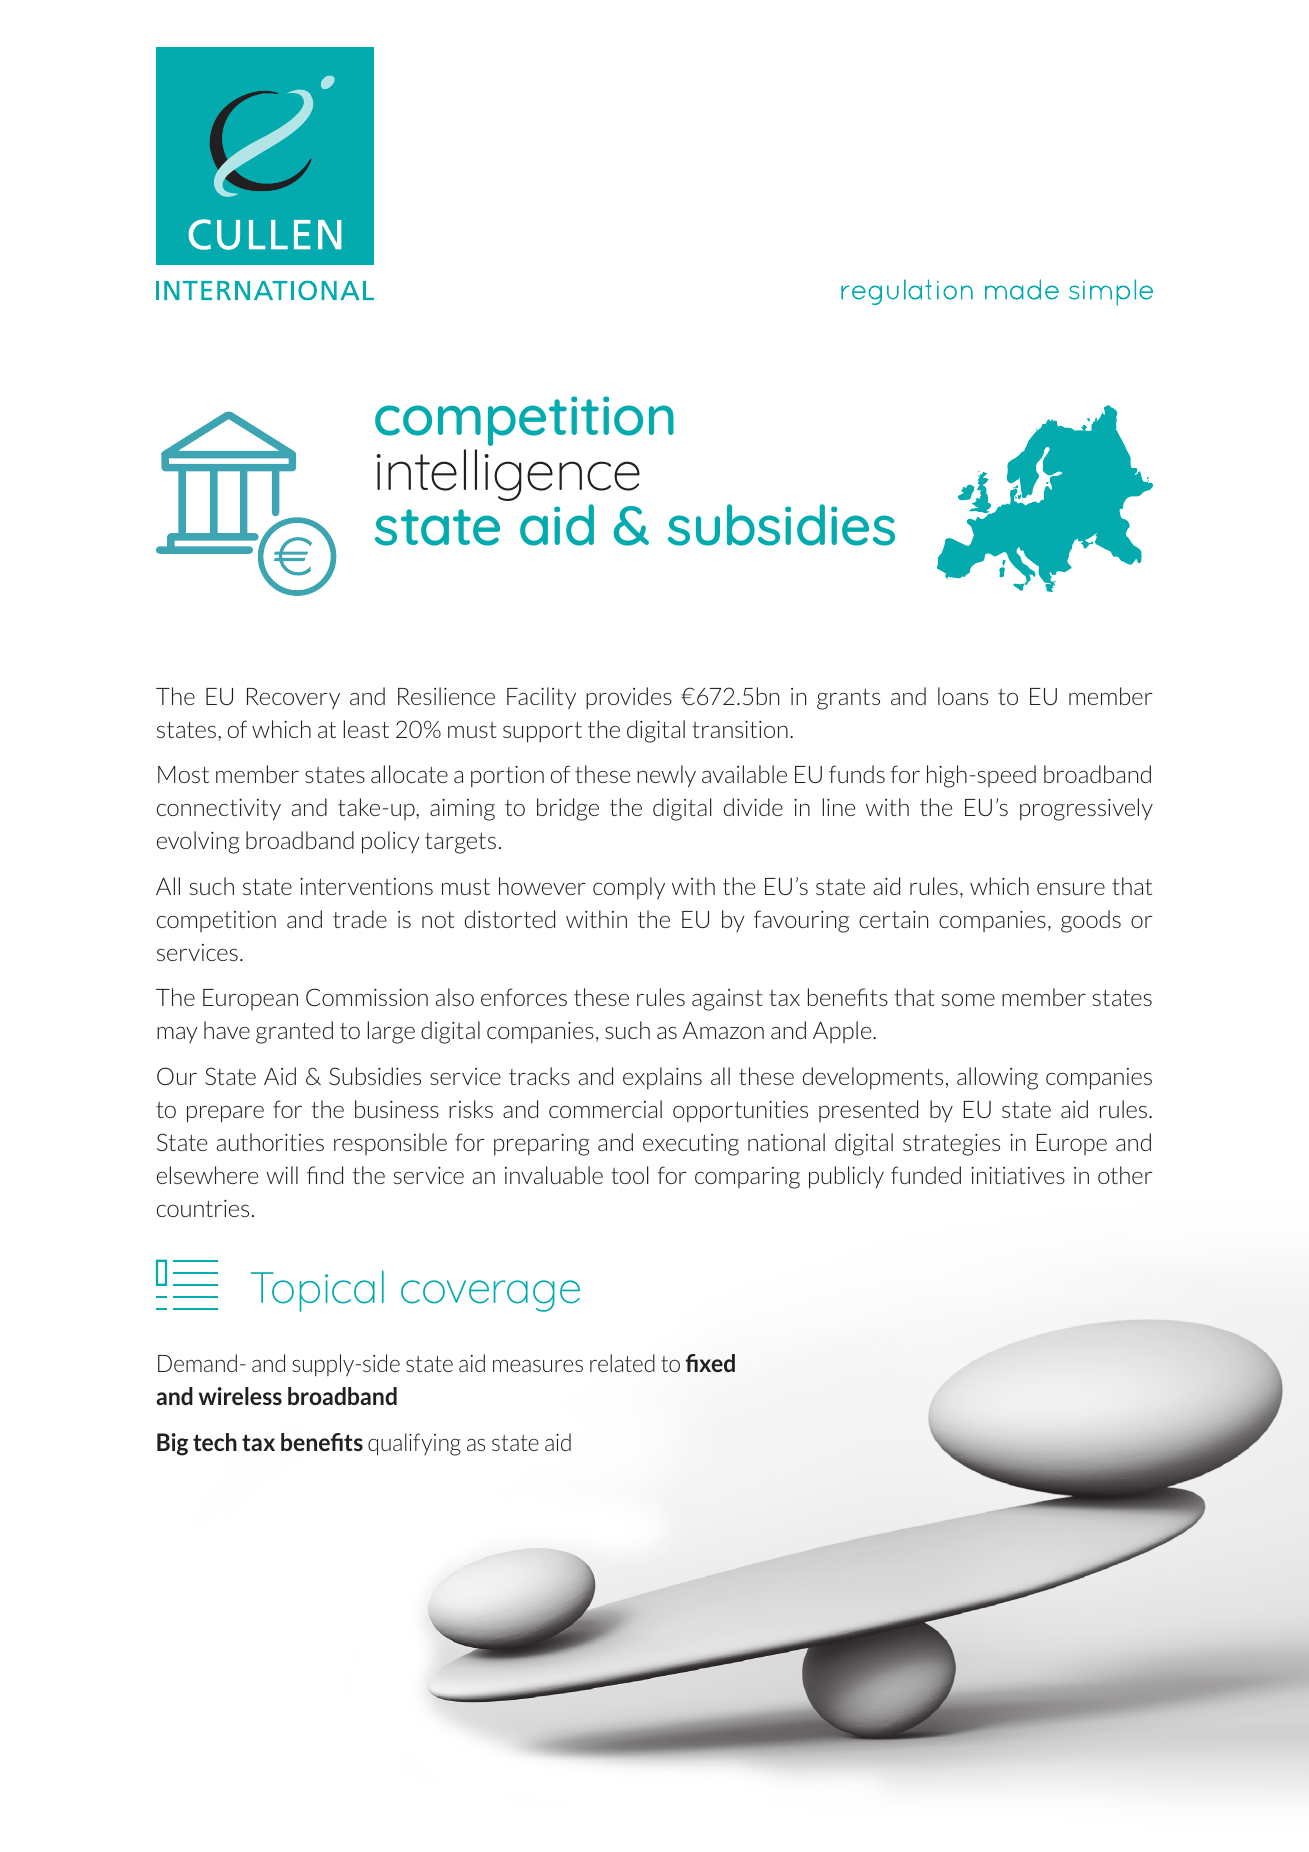  What do you see at coordinates (666, 776) in the screenshot?
I see `newly` at bounding box center [666, 776].
